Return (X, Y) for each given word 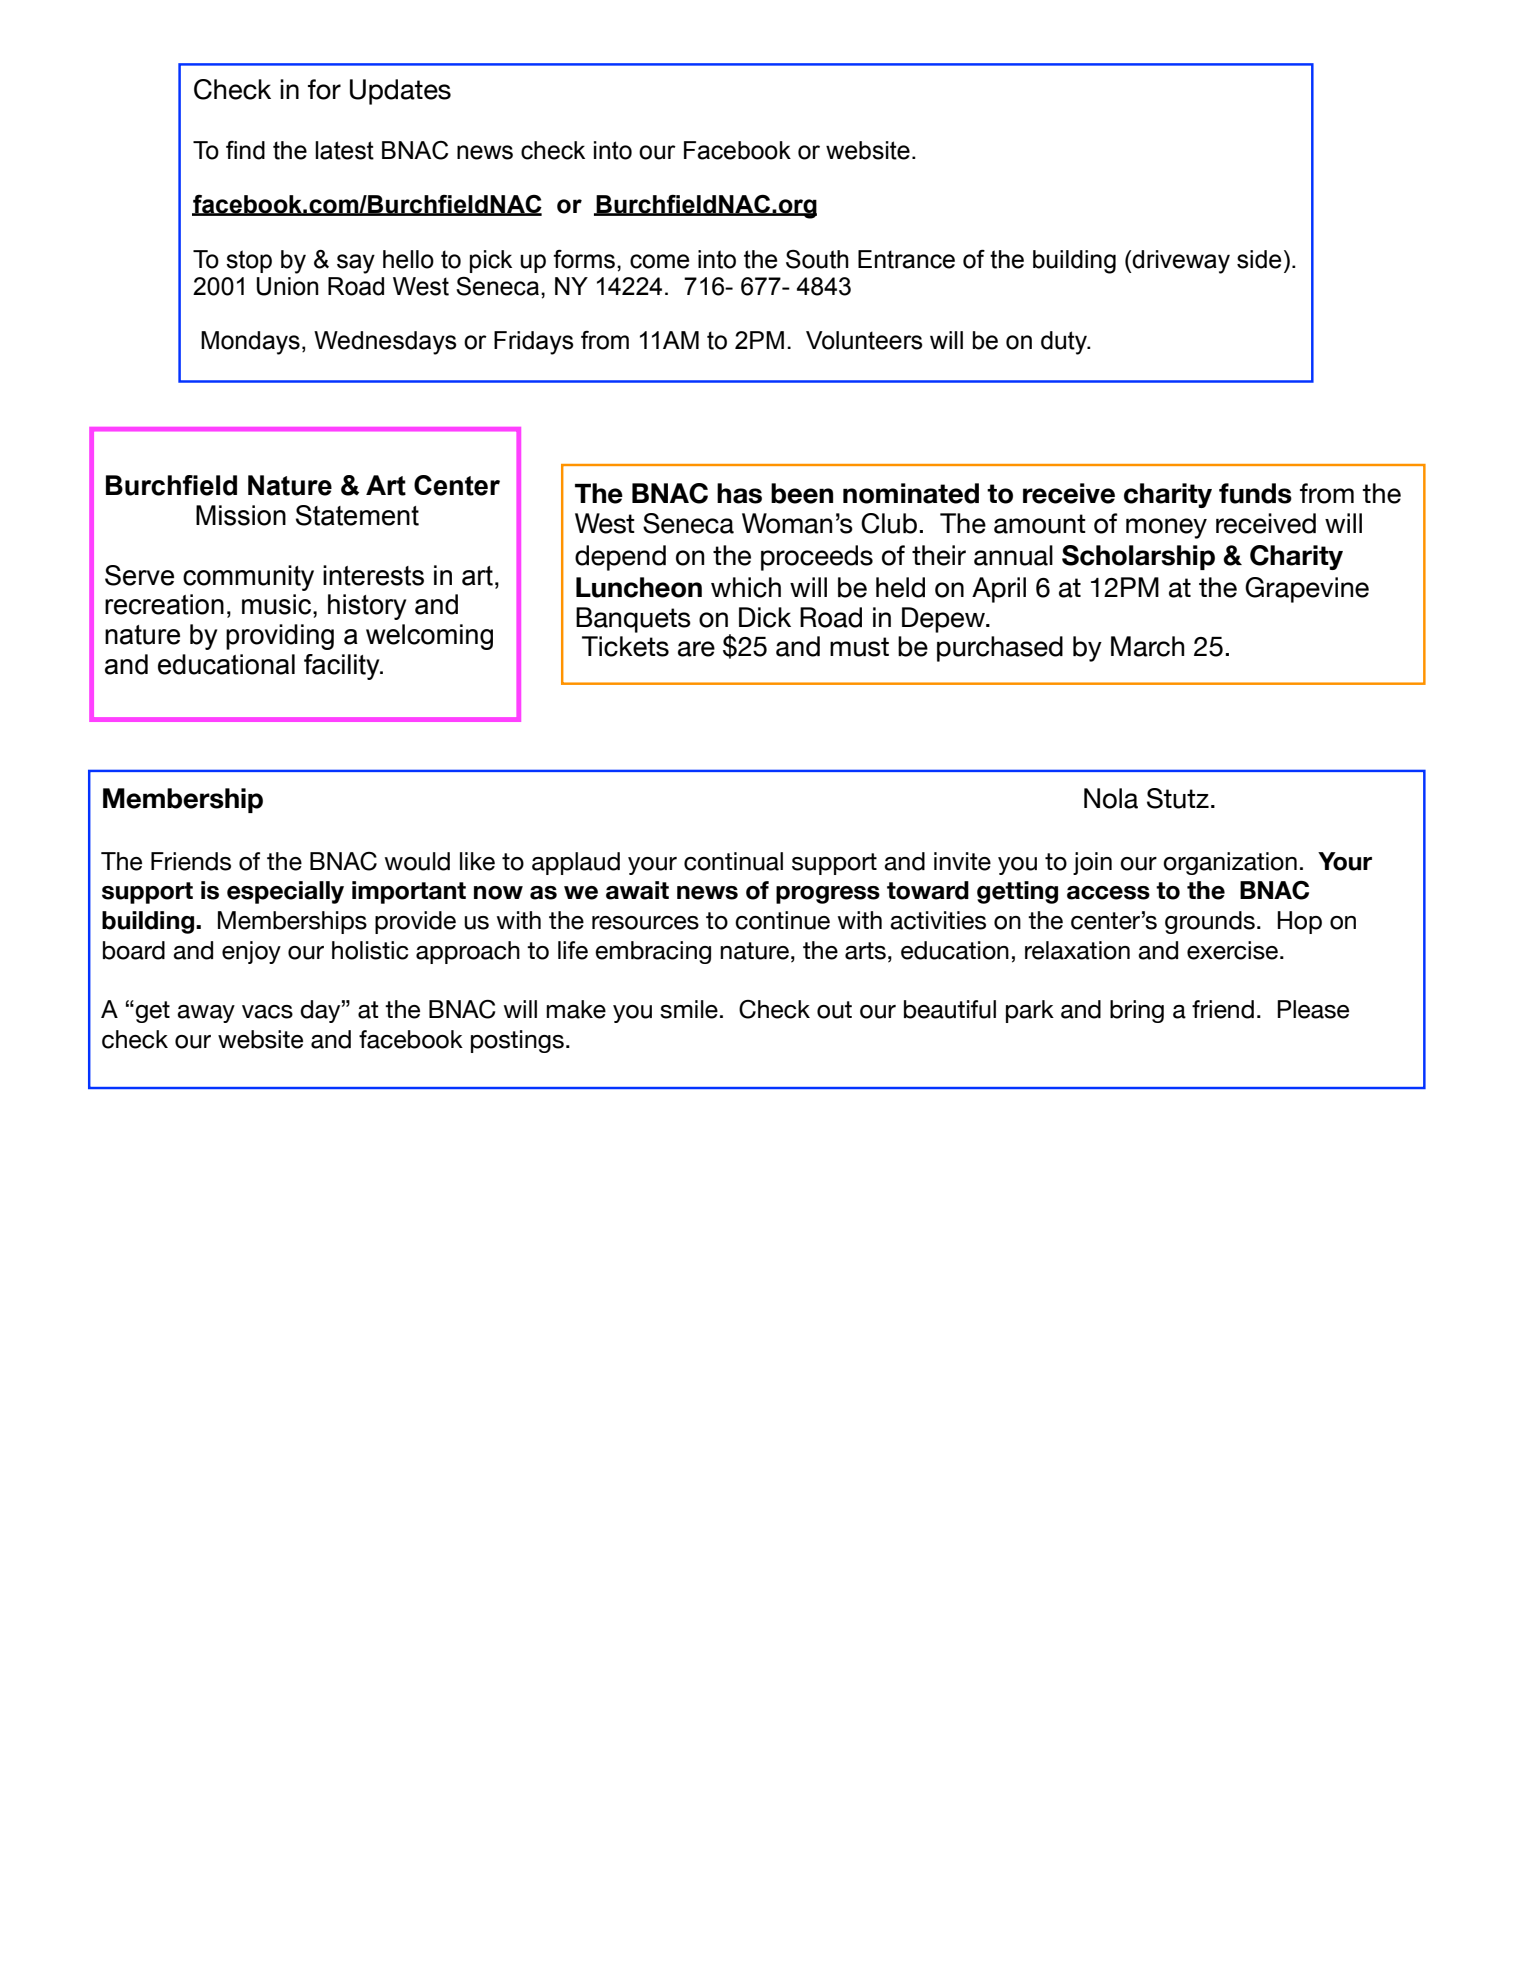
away (206, 1014)
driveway (1180, 262)
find (245, 150)
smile (689, 1009)
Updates (400, 92)
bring (1137, 1011)
